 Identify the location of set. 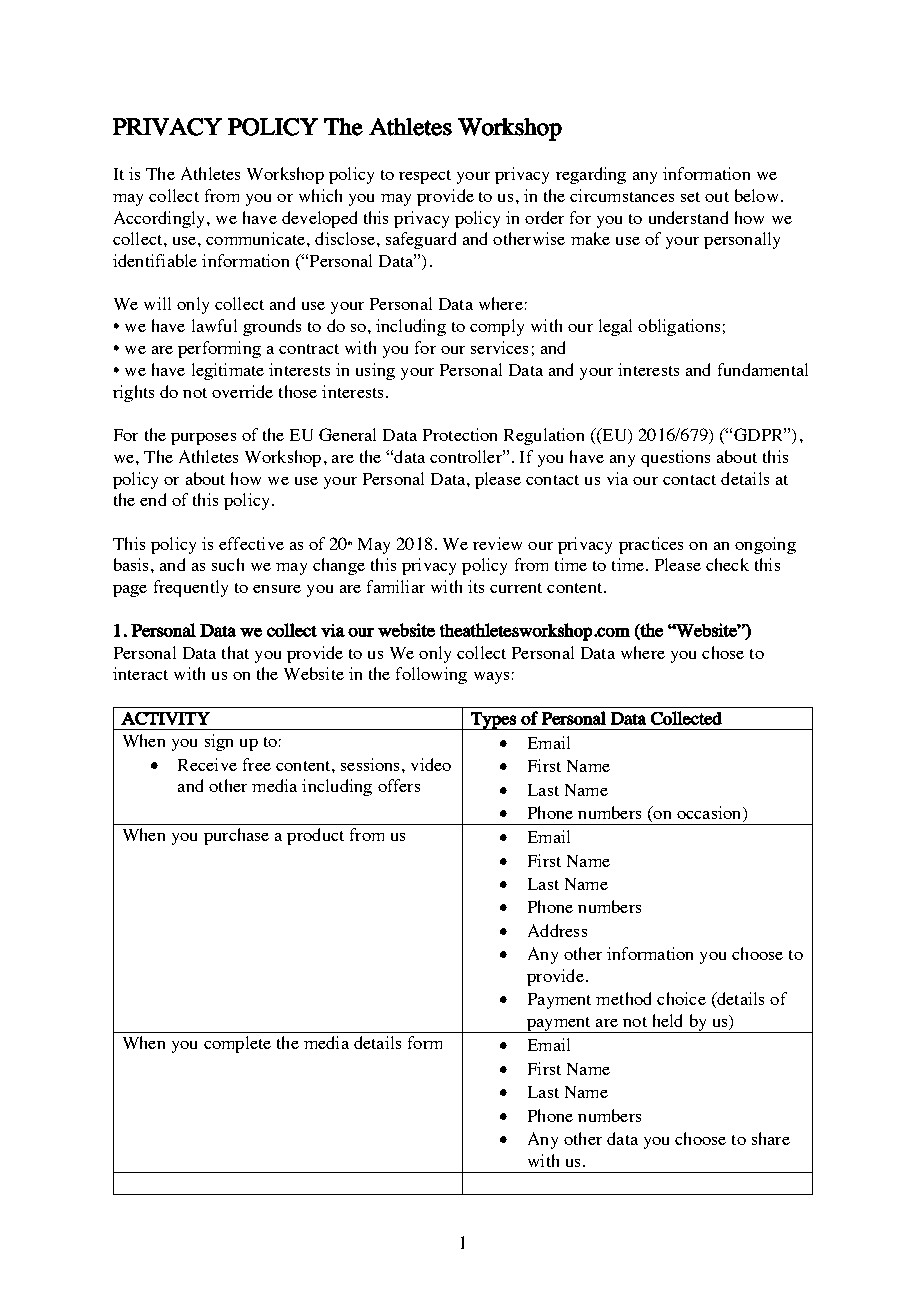
(690, 197).
